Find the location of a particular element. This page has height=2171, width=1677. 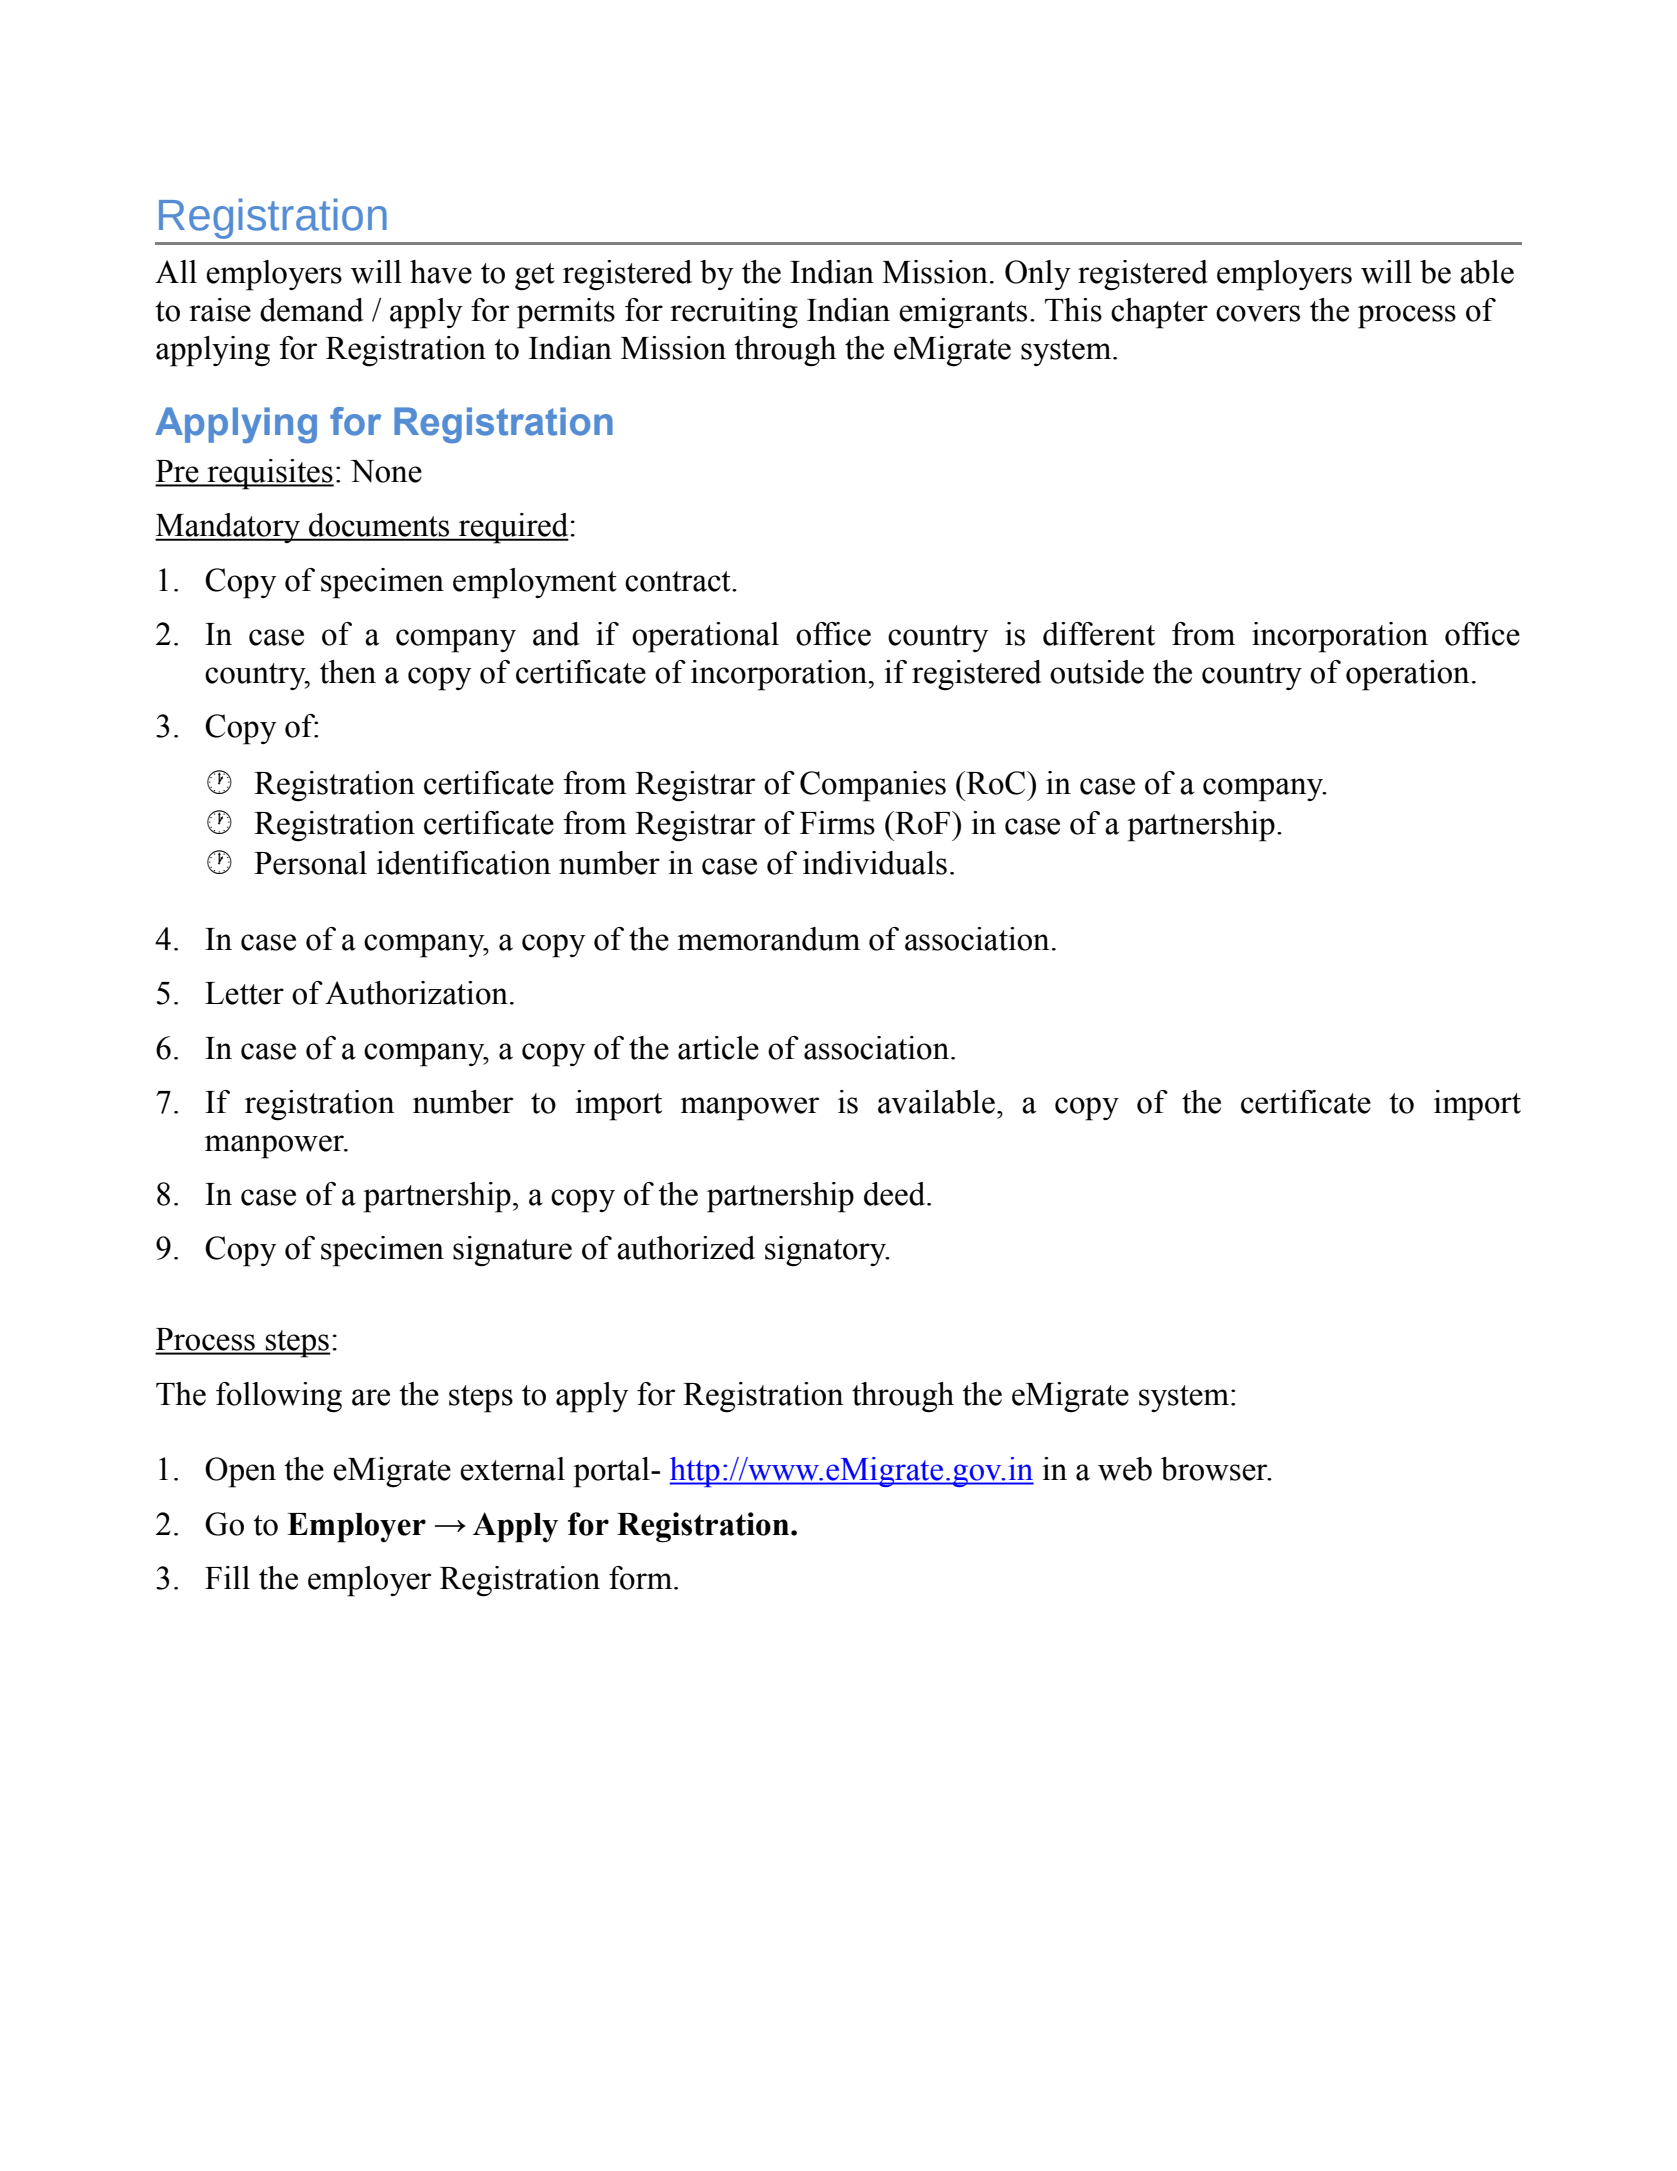

form is located at coordinates (642, 1578).
